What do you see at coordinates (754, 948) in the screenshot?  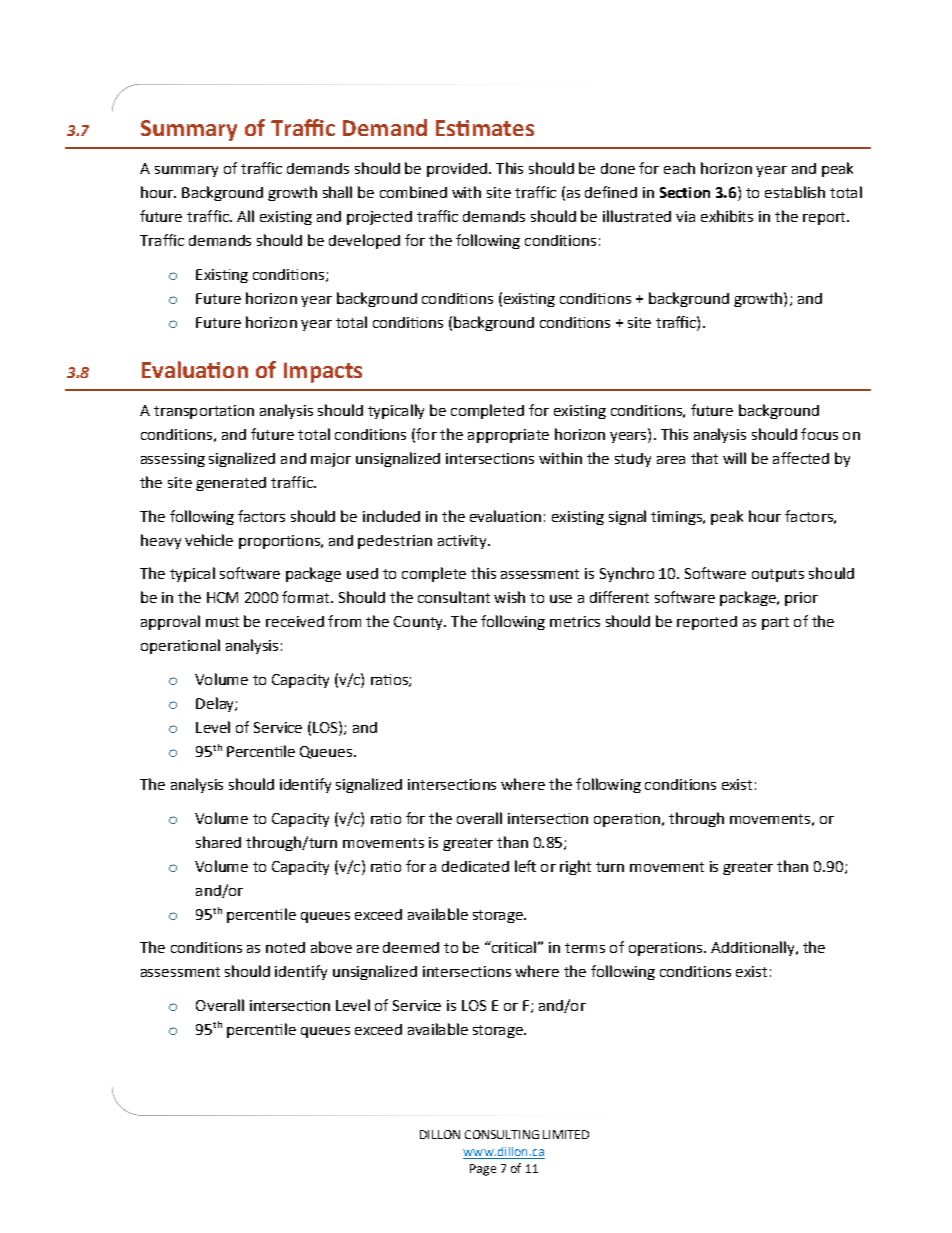 I see `Additionally` at bounding box center [754, 948].
